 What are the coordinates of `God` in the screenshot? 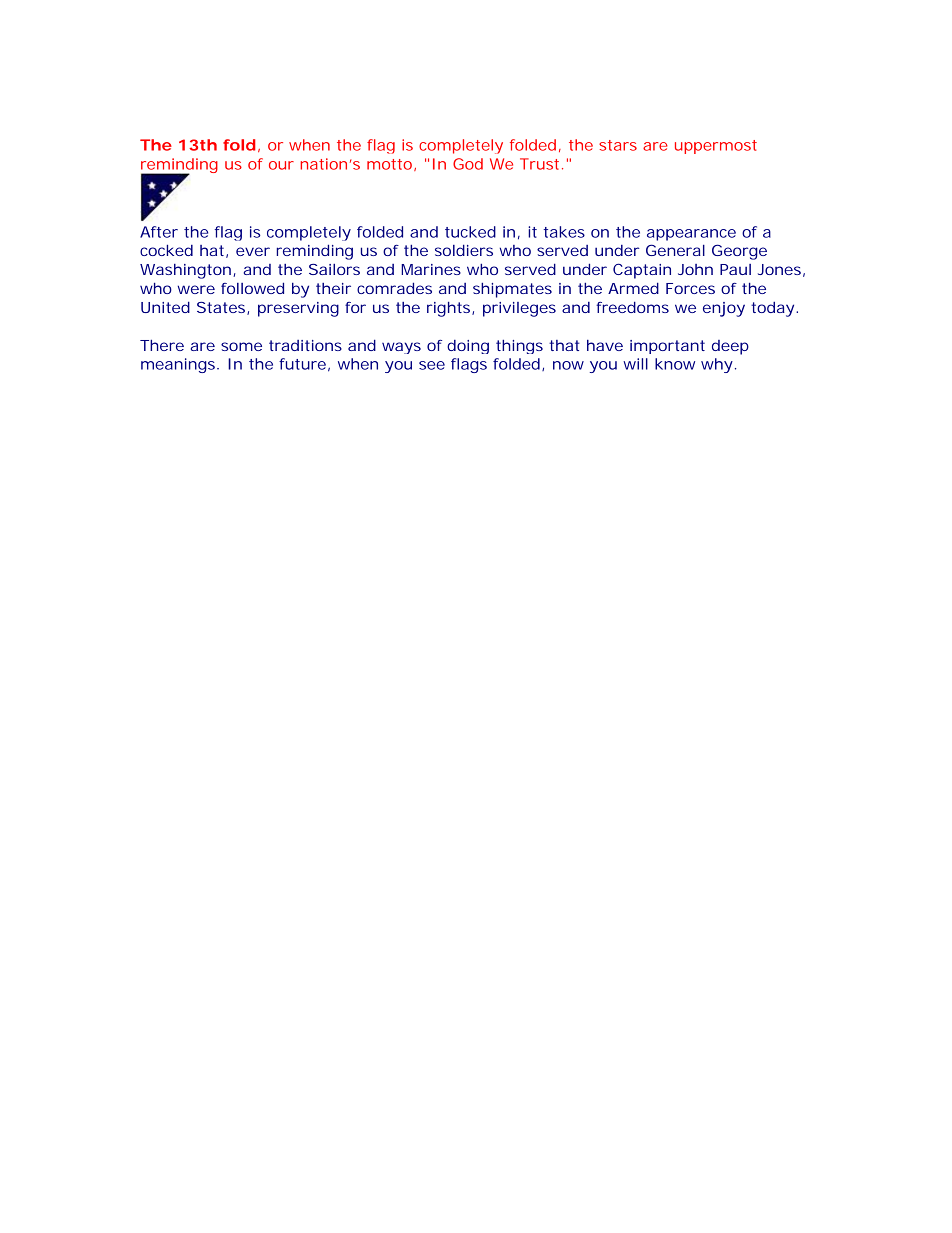 It's located at (468, 164).
